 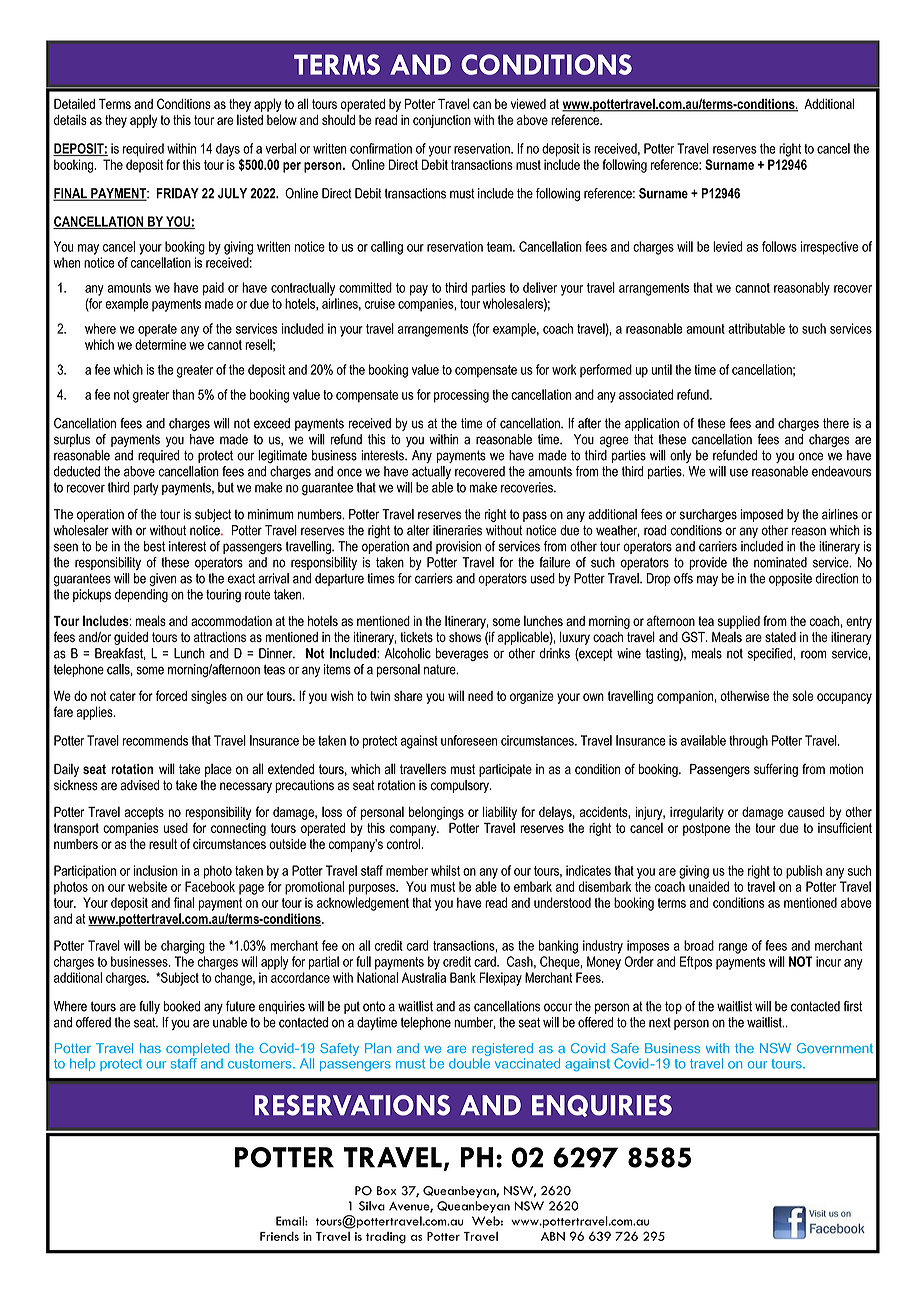 I want to click on follows, so click(x=779, y=246).
